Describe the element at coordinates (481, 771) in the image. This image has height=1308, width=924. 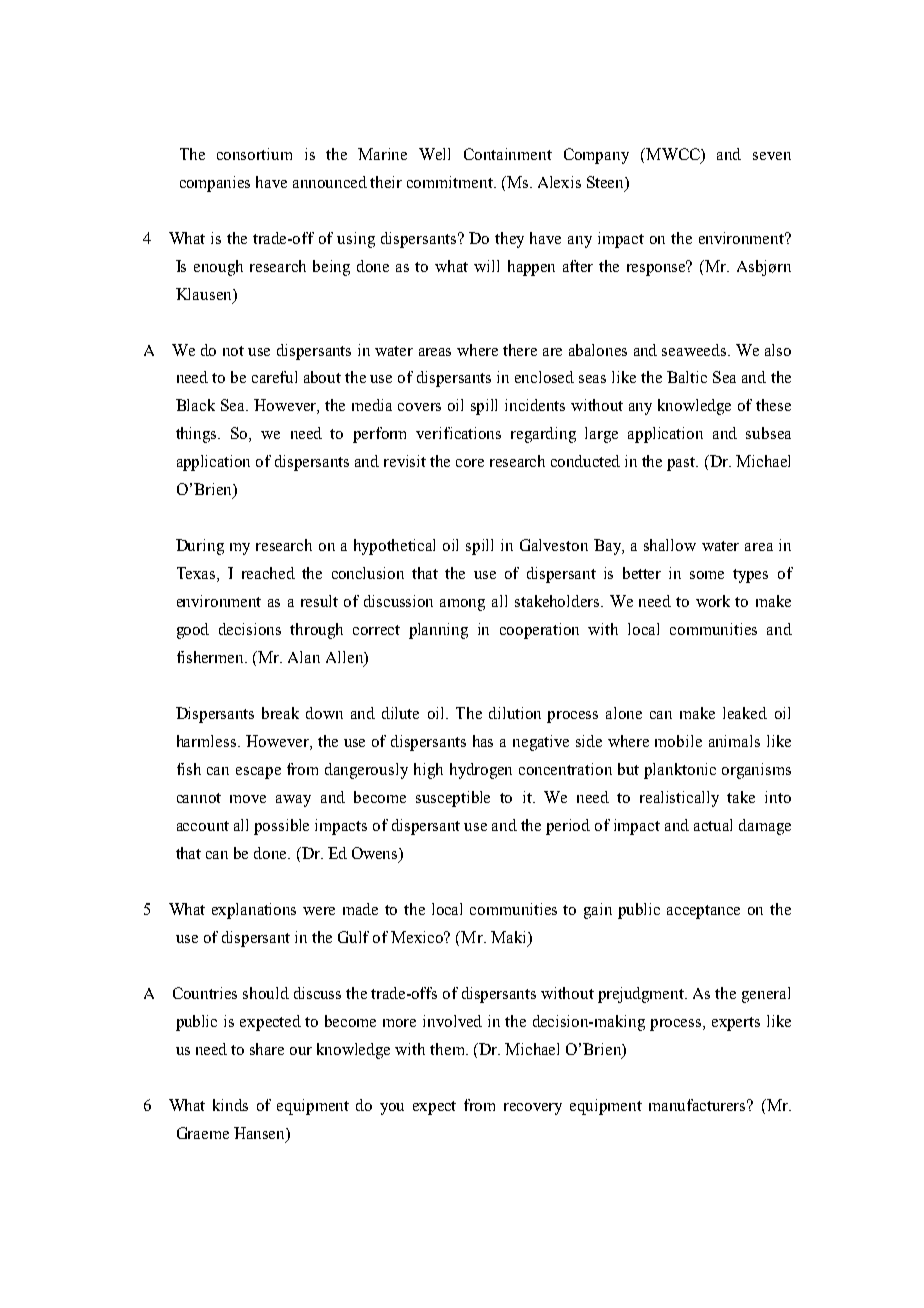
I see `hydrogen` at that location.
